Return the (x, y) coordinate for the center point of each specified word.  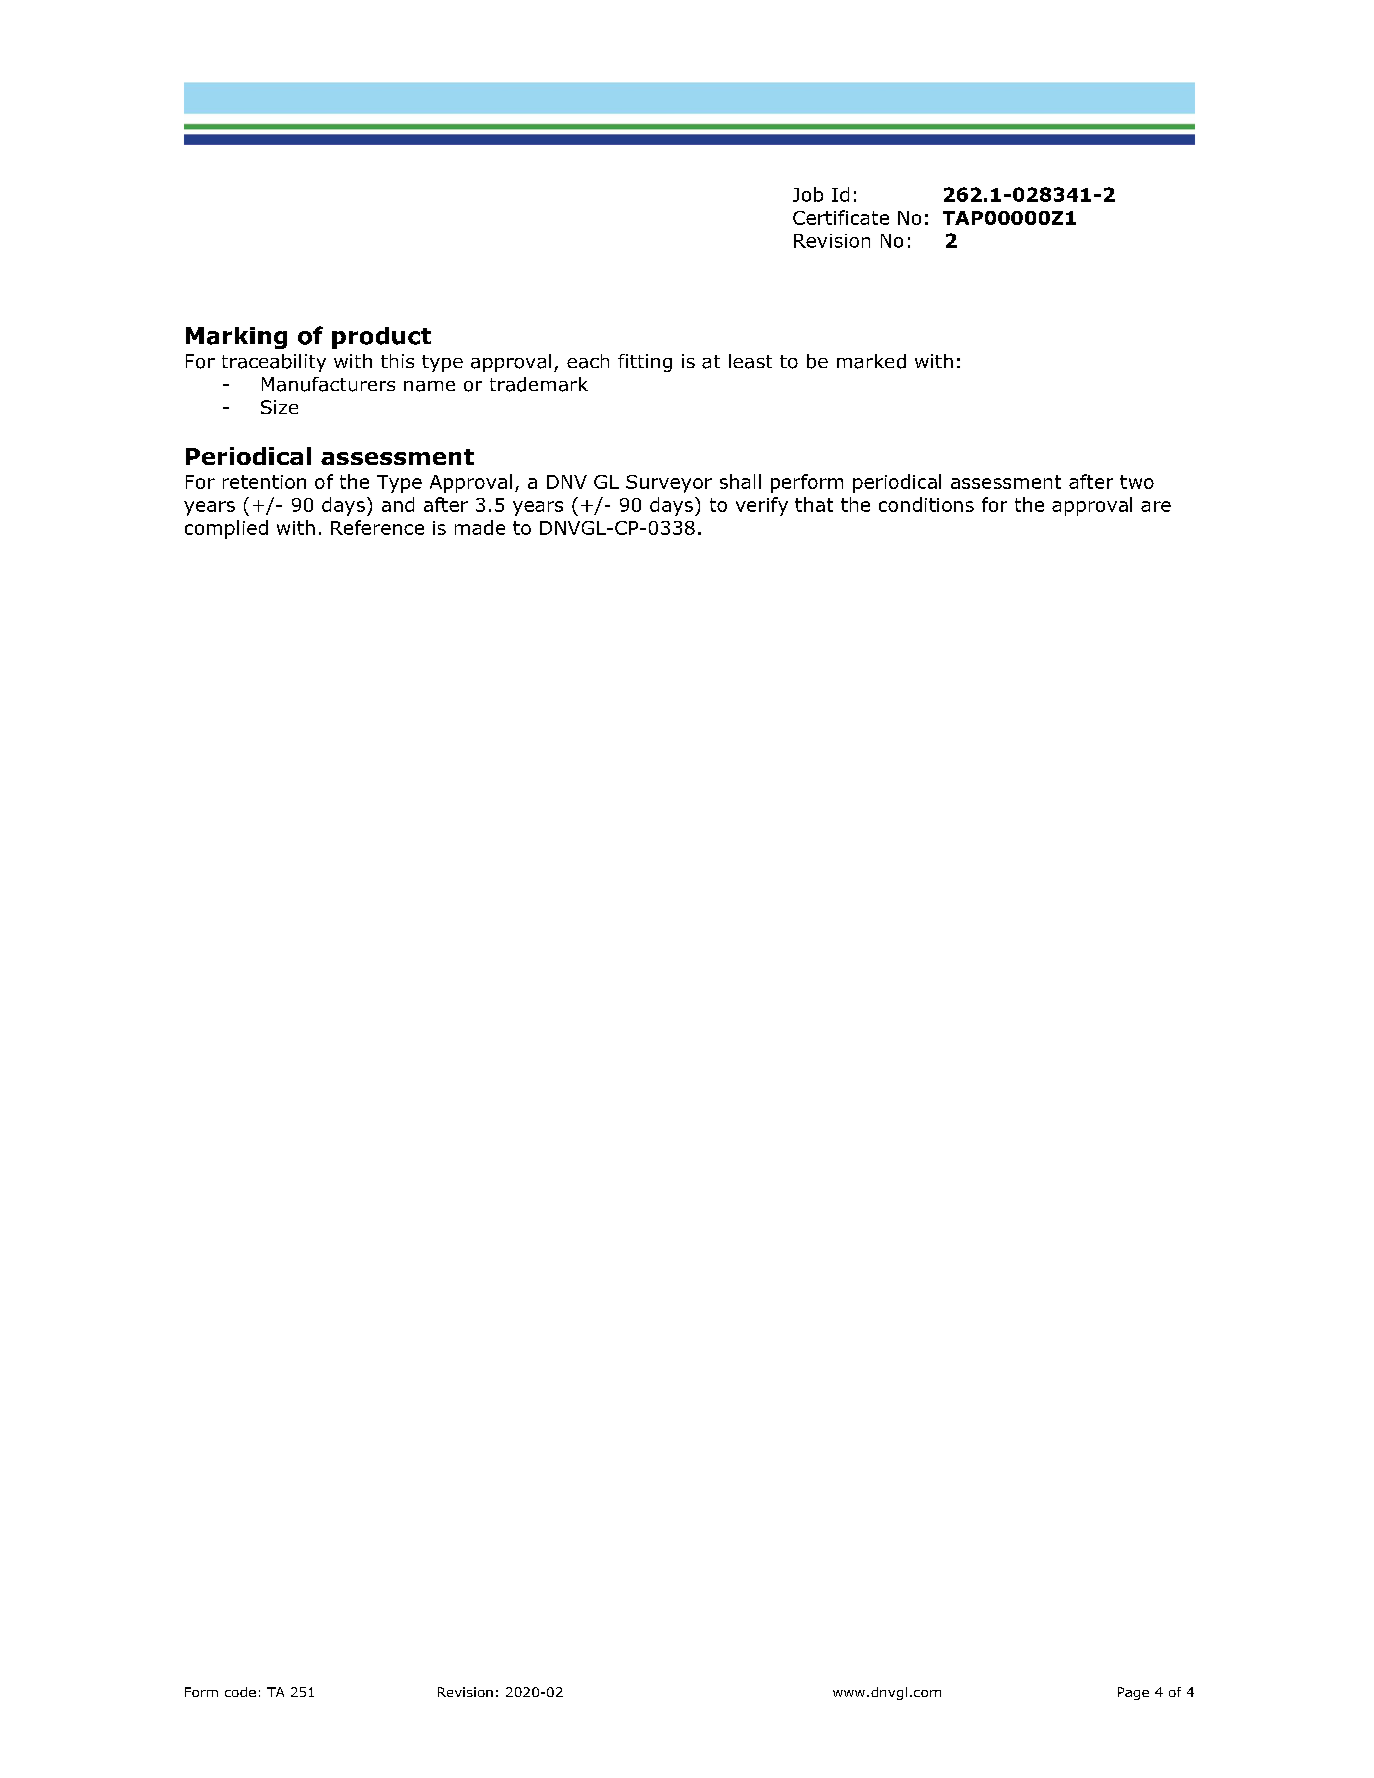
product (381, 338)
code (240, 1692)
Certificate (841, 217)
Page (1133, 1693)
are (1156, 506)
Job (808, 194)
